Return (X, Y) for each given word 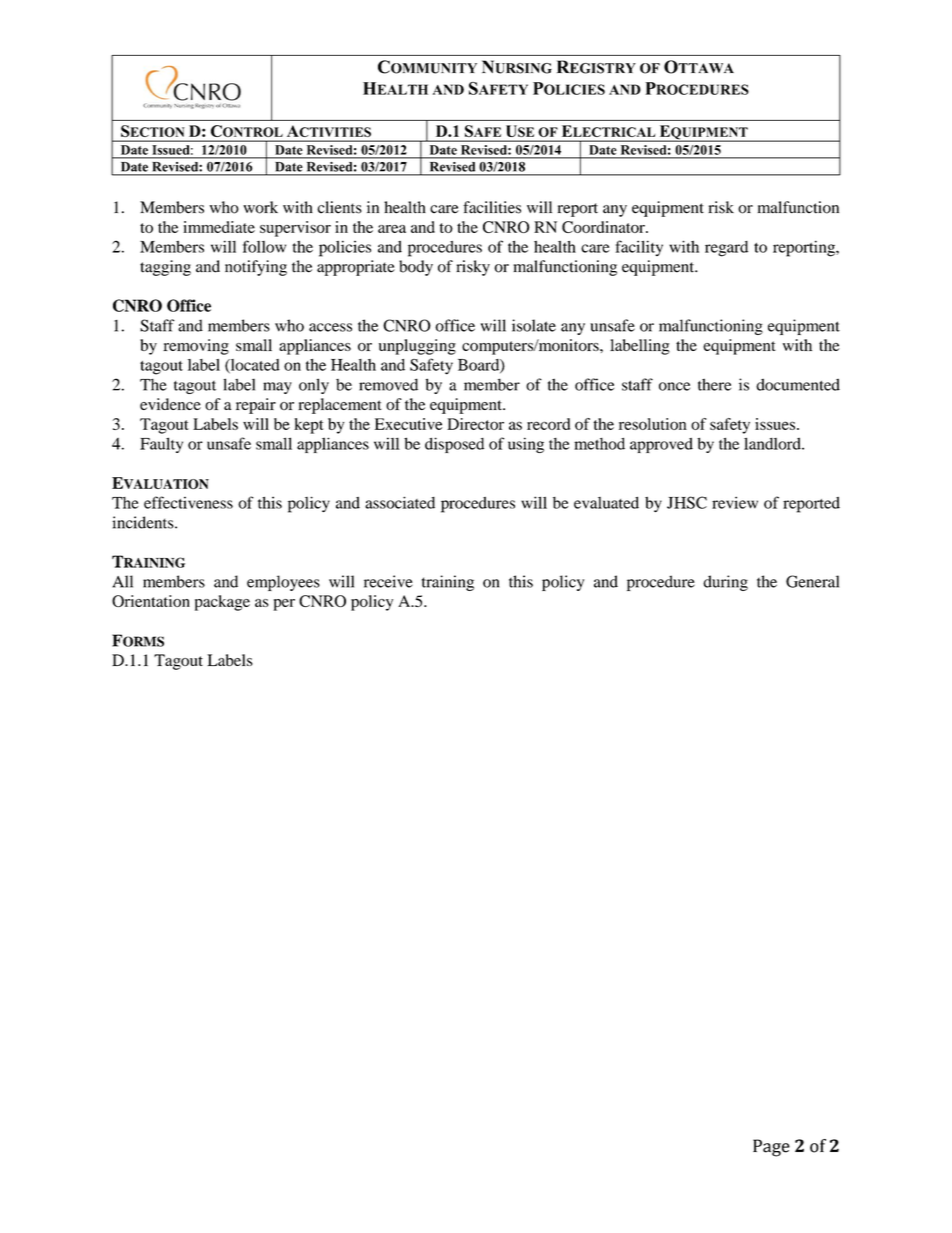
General (812, 581)
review (735, 502)
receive (388, 581)
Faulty (161, 445)
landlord (773, 443)
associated (400, 502)
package (222, 603)
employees (283, 583)
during (725, 583)
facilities (492, 207)
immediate (219, 227)
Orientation (151, 601)
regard (726, 249)
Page (771, 1148)
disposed (454, 445)
